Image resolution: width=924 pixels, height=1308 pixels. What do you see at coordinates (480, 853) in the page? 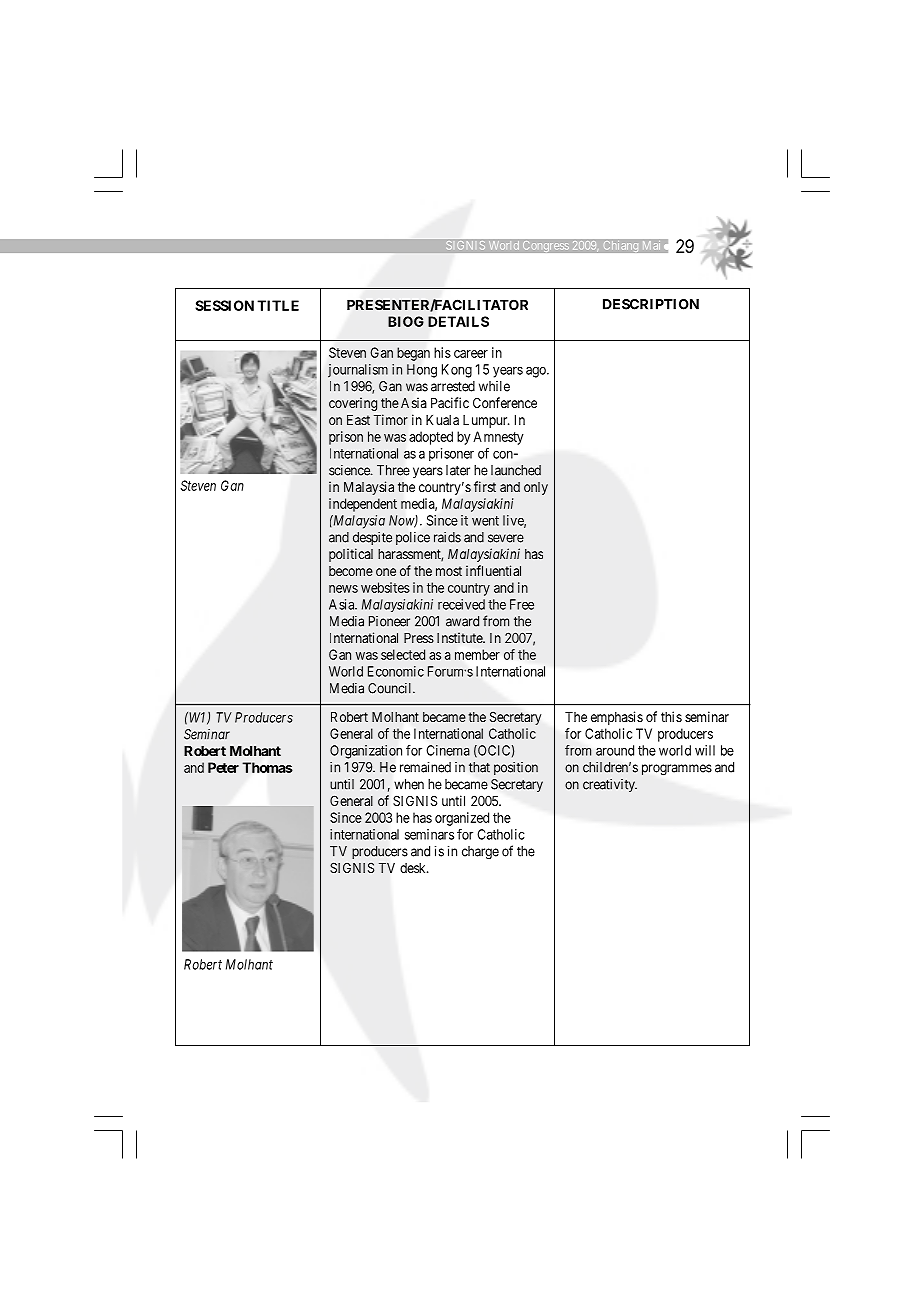
I see `charge` at bounding box center [480, 853].
